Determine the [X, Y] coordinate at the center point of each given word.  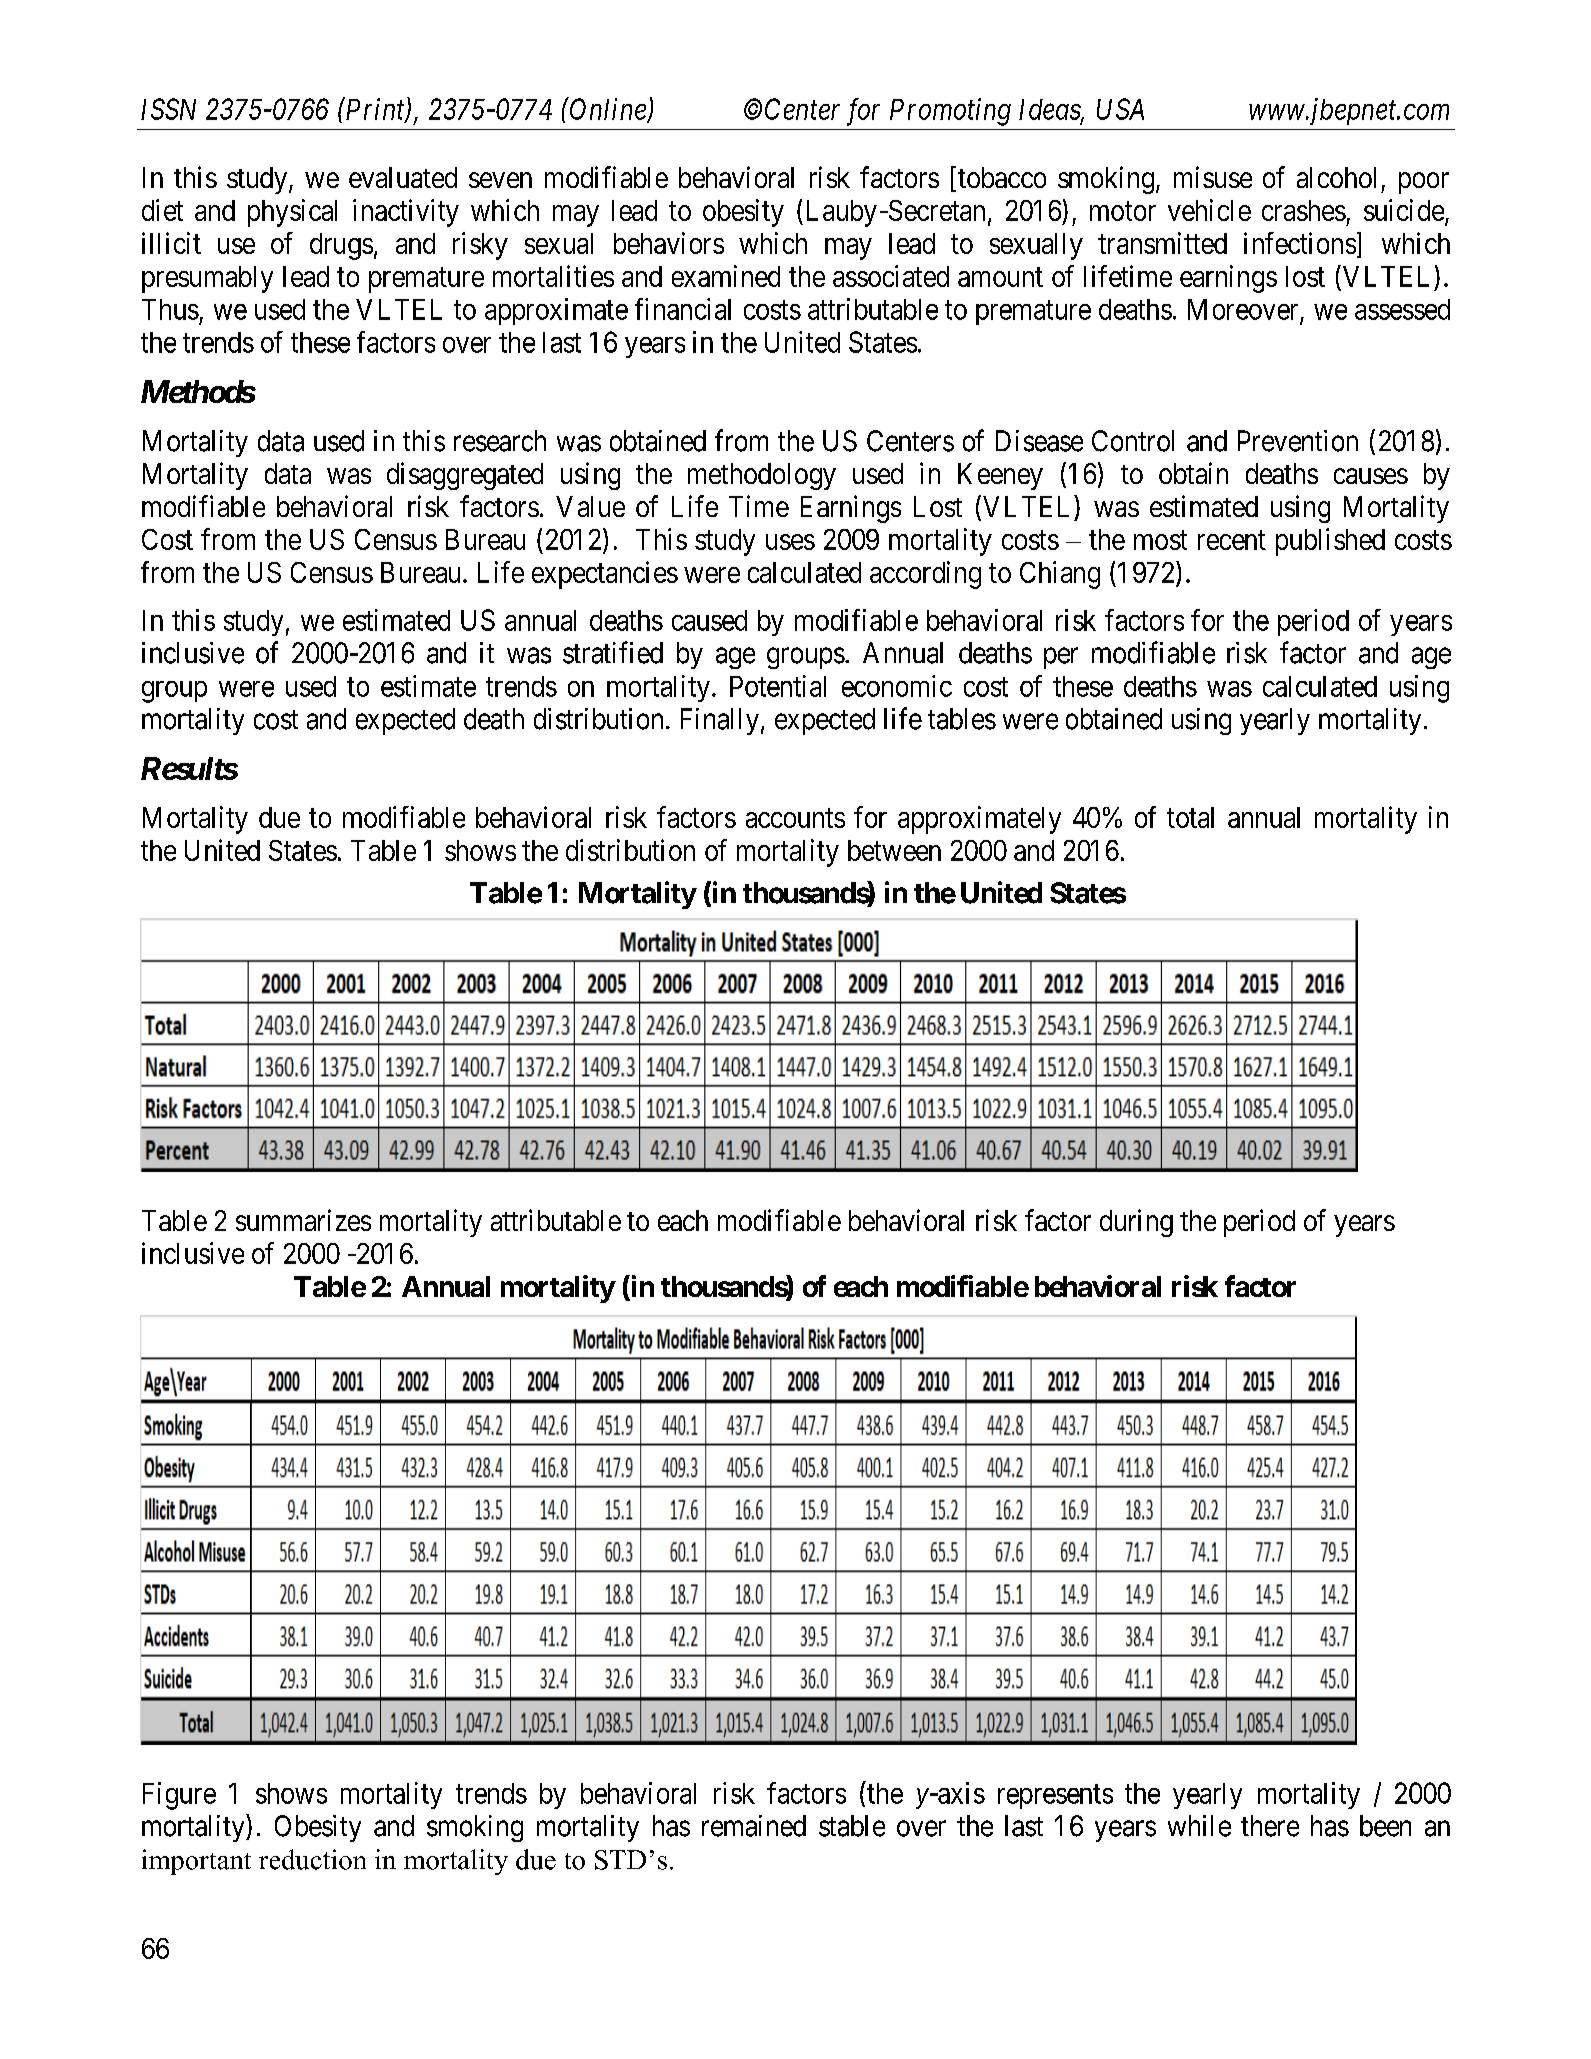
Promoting [950, 112]
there [1270, 1826]
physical [292, 213]
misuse [1213, 177]
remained [754, 1826]
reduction [312, 1859]
